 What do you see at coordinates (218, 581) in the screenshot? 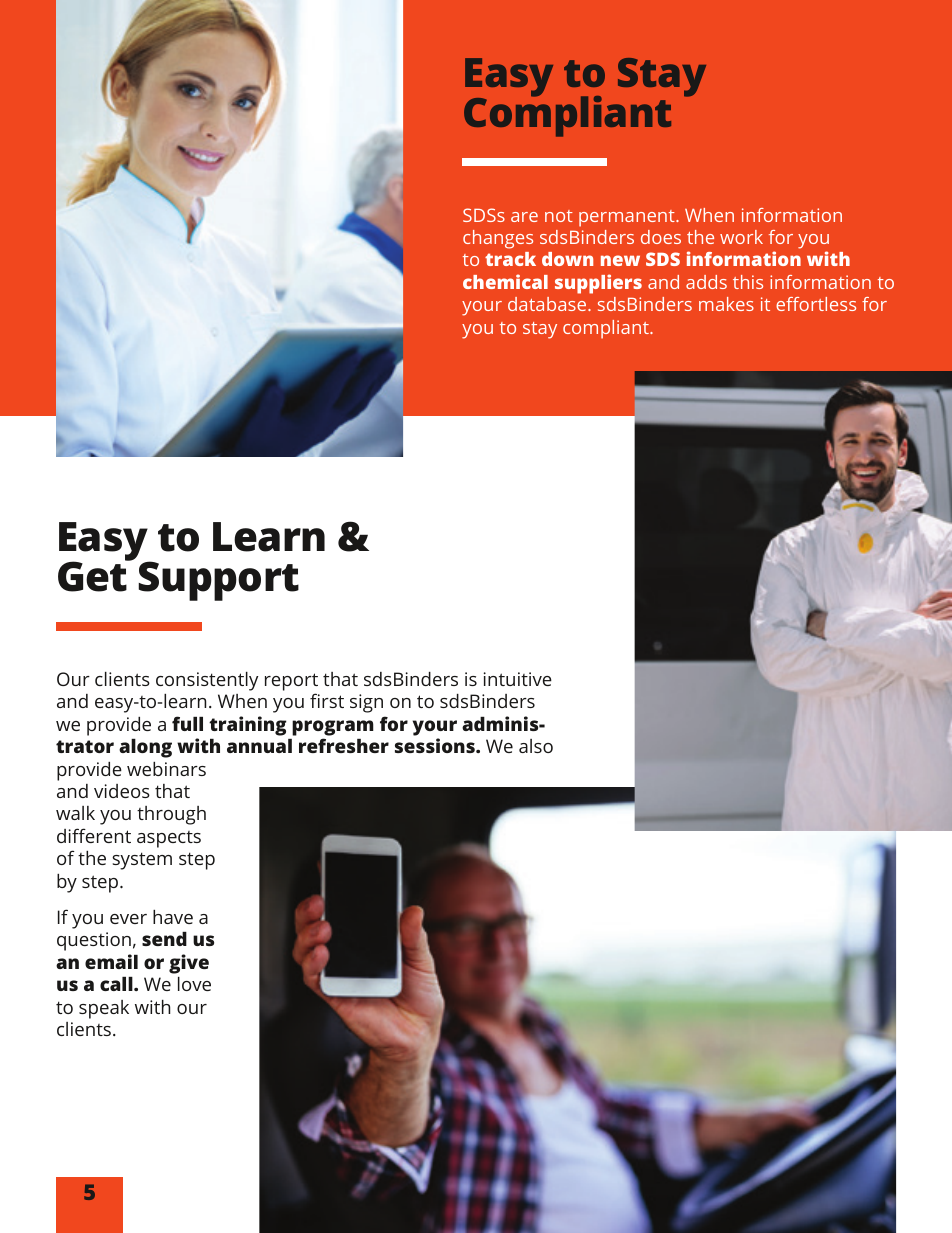
I see `Support` at bounding box center [218, 581].
